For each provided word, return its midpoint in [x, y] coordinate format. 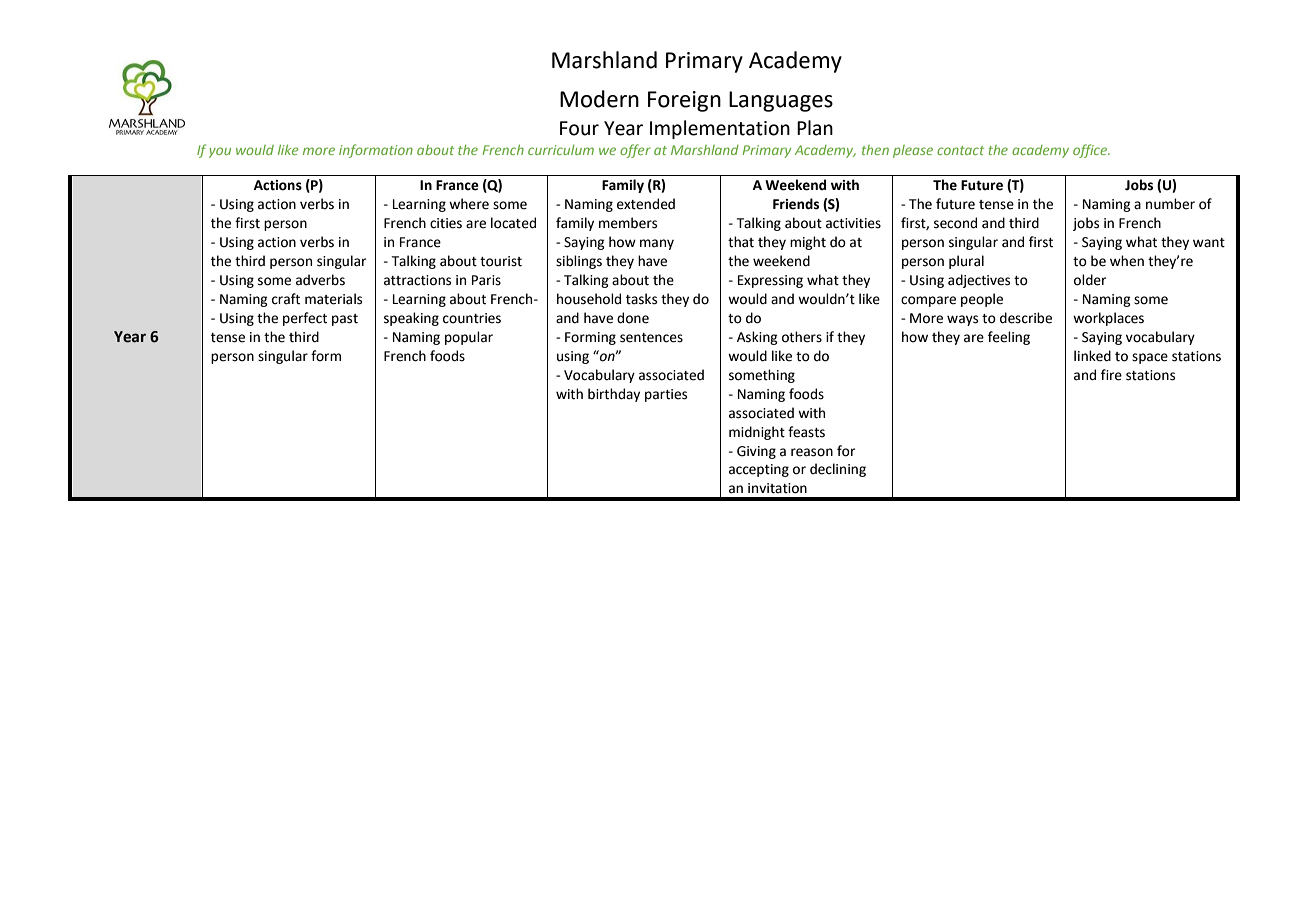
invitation [777, 488]
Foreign [684, 101]
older [1090, 280]
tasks [641, 299]
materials [333, 299]
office [1091, 151]
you [220, 152]
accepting [759, 470]
